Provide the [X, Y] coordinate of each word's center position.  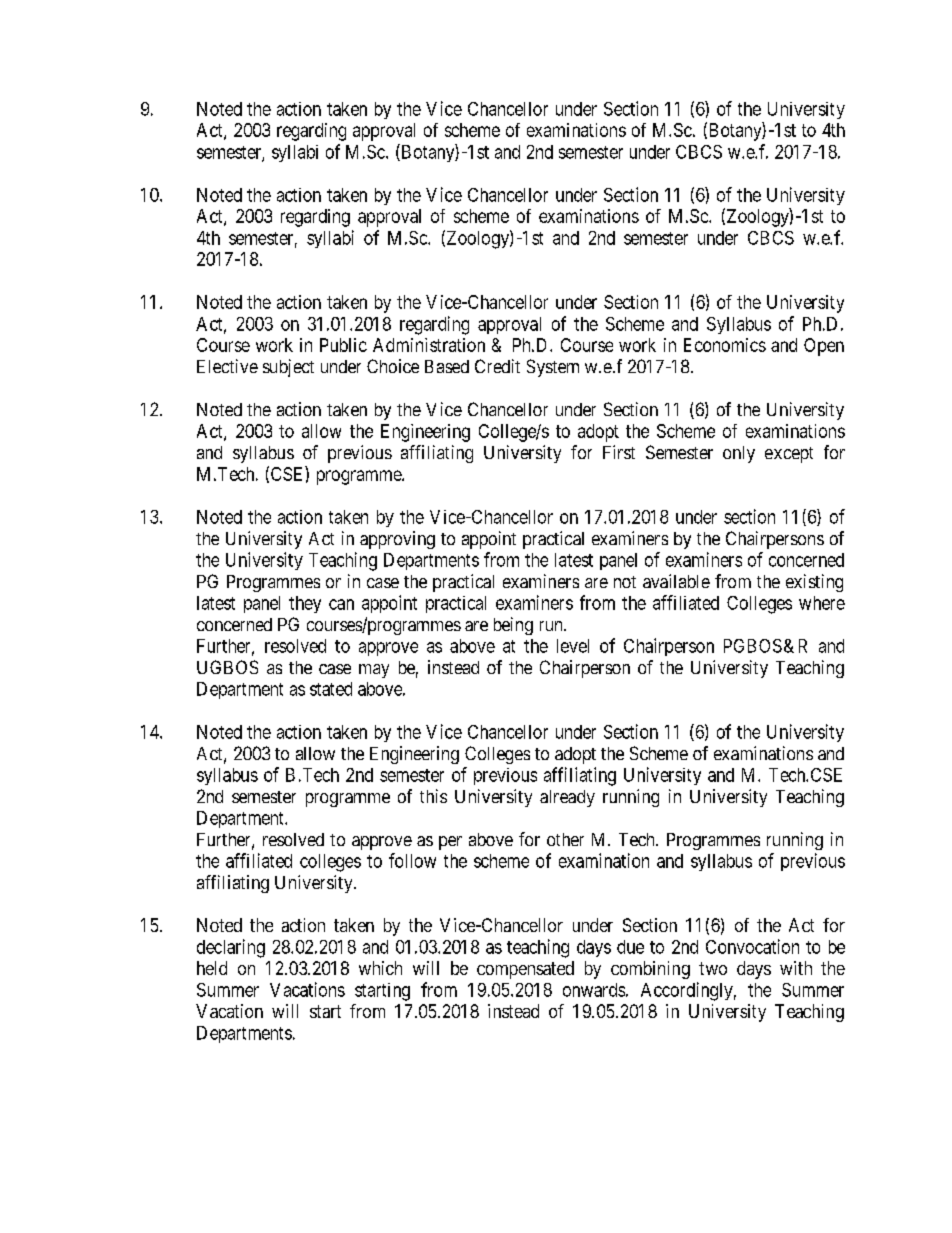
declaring [231, 948]
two [713, 968]
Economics [725, 345]
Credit [497, 366]
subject [288, 368]
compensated [525, 970]
